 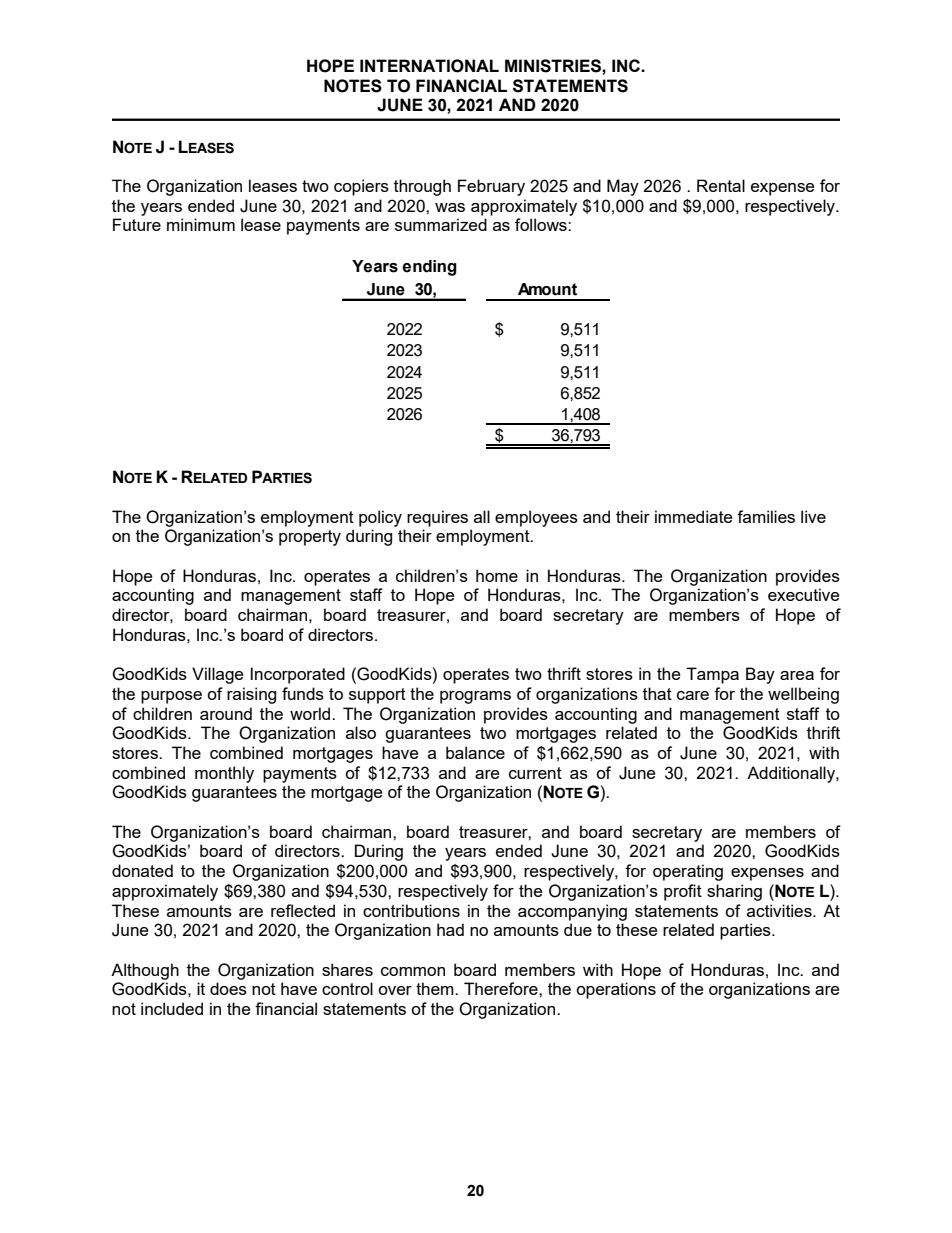 I want to click on families, so click(x=766, y=516).
